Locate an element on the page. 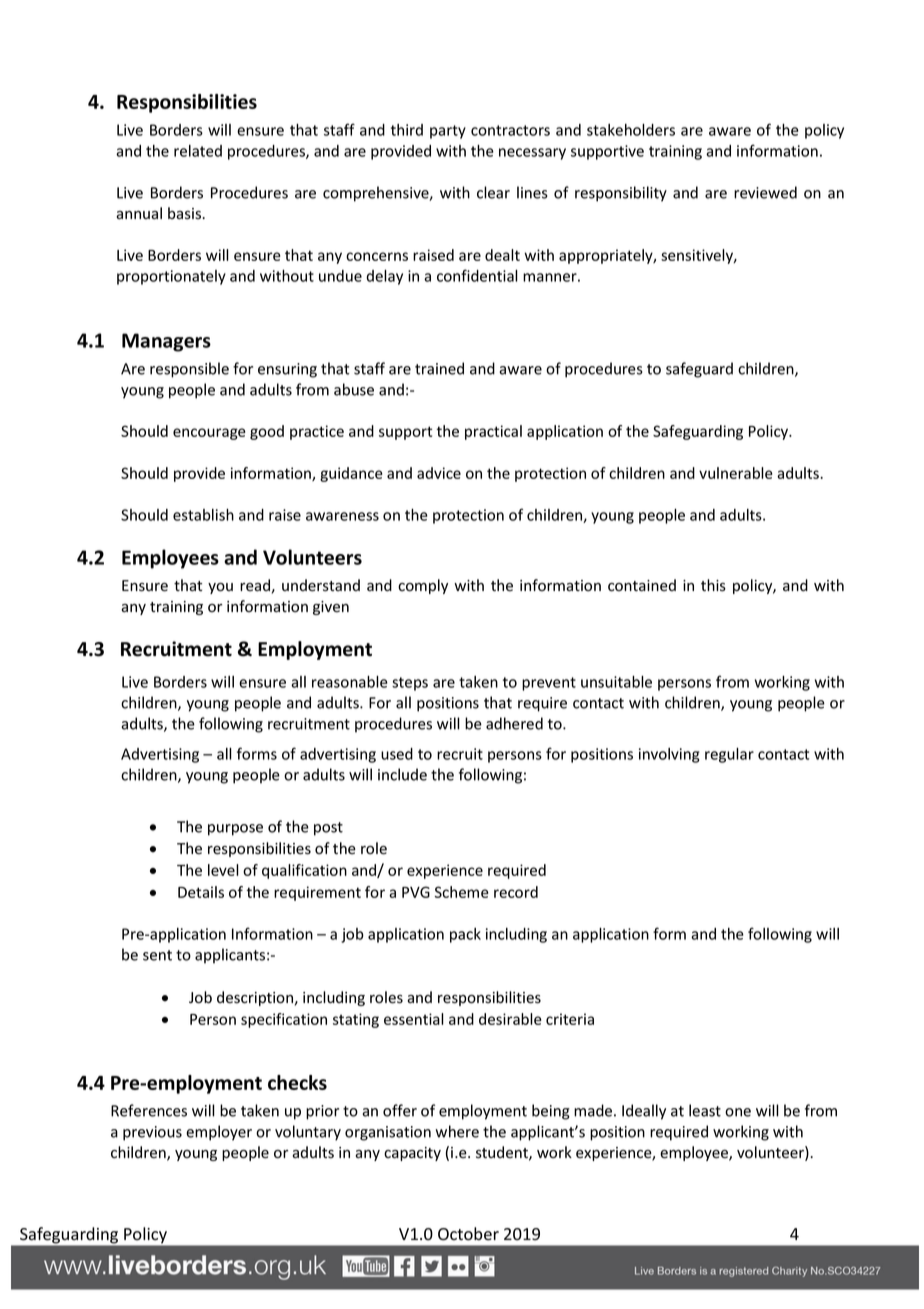 The width and height of the image is (924, 1309). vulnerable is located at coordinates (735, 473).
